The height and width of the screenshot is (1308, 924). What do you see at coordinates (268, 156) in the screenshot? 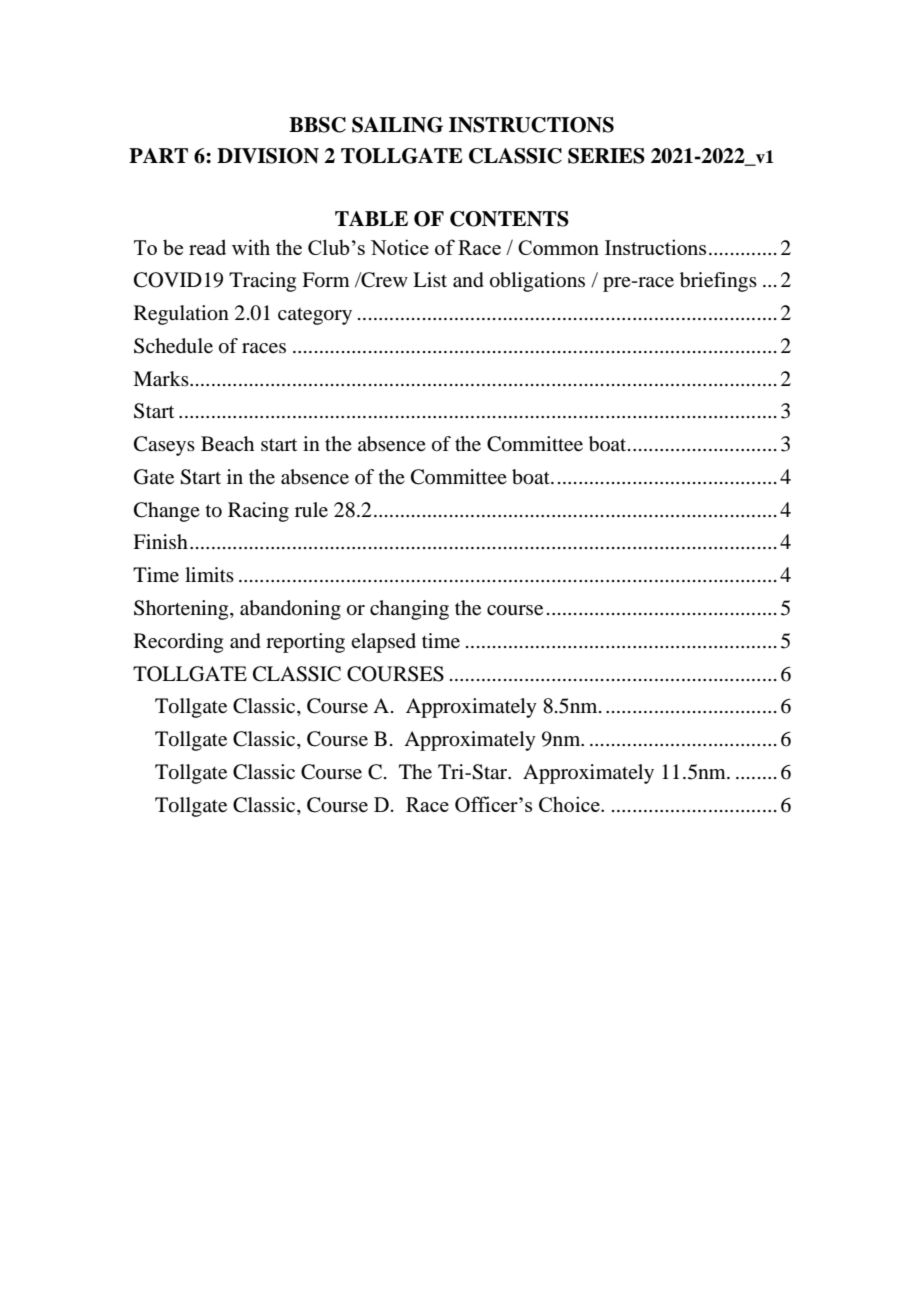
I see `DIVISION` at bounding box center [268, 156].
